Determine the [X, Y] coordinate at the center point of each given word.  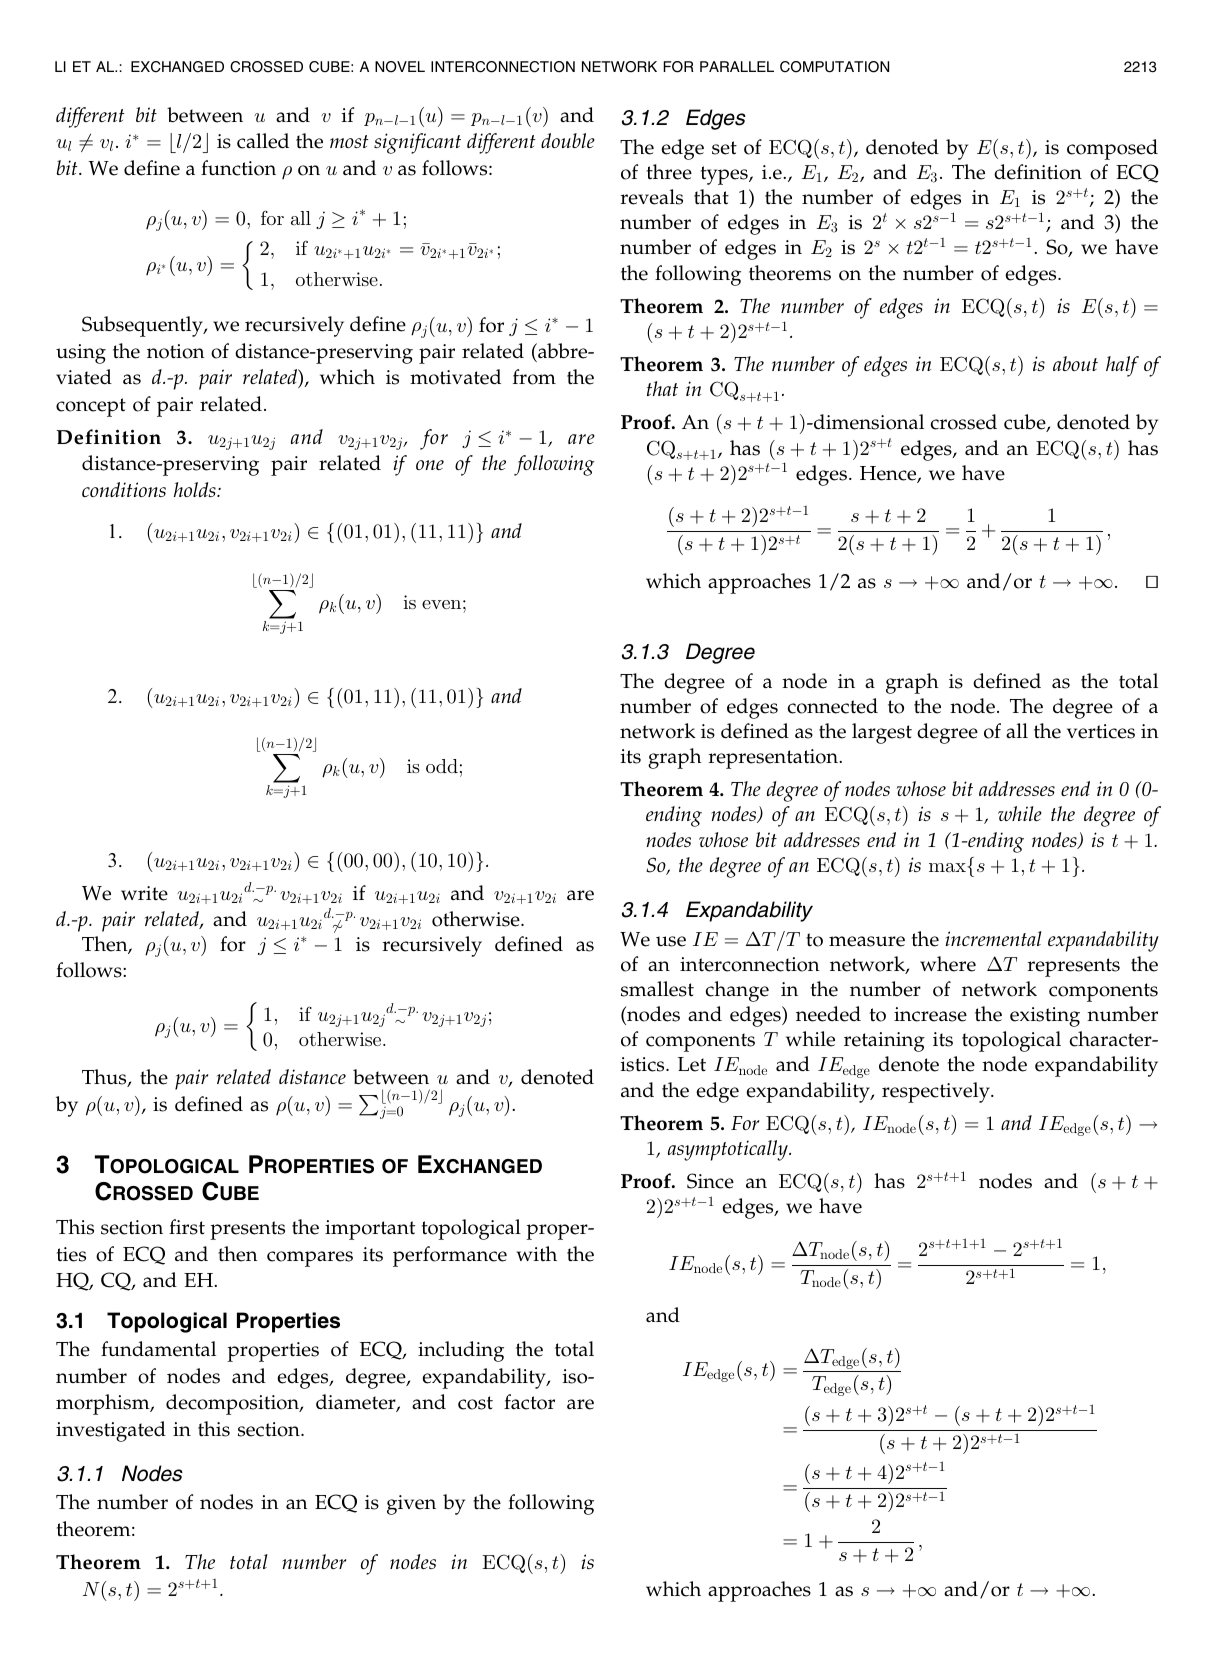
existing [1045, 1017]
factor [529, 1402]
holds [196, 489]
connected [832, 706]
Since [710, 1181]
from [534, 377]
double [568, 140]
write [144, 893]
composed [1112, 149]
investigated [111, 1431]
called [263, 141]
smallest [657, 989]
